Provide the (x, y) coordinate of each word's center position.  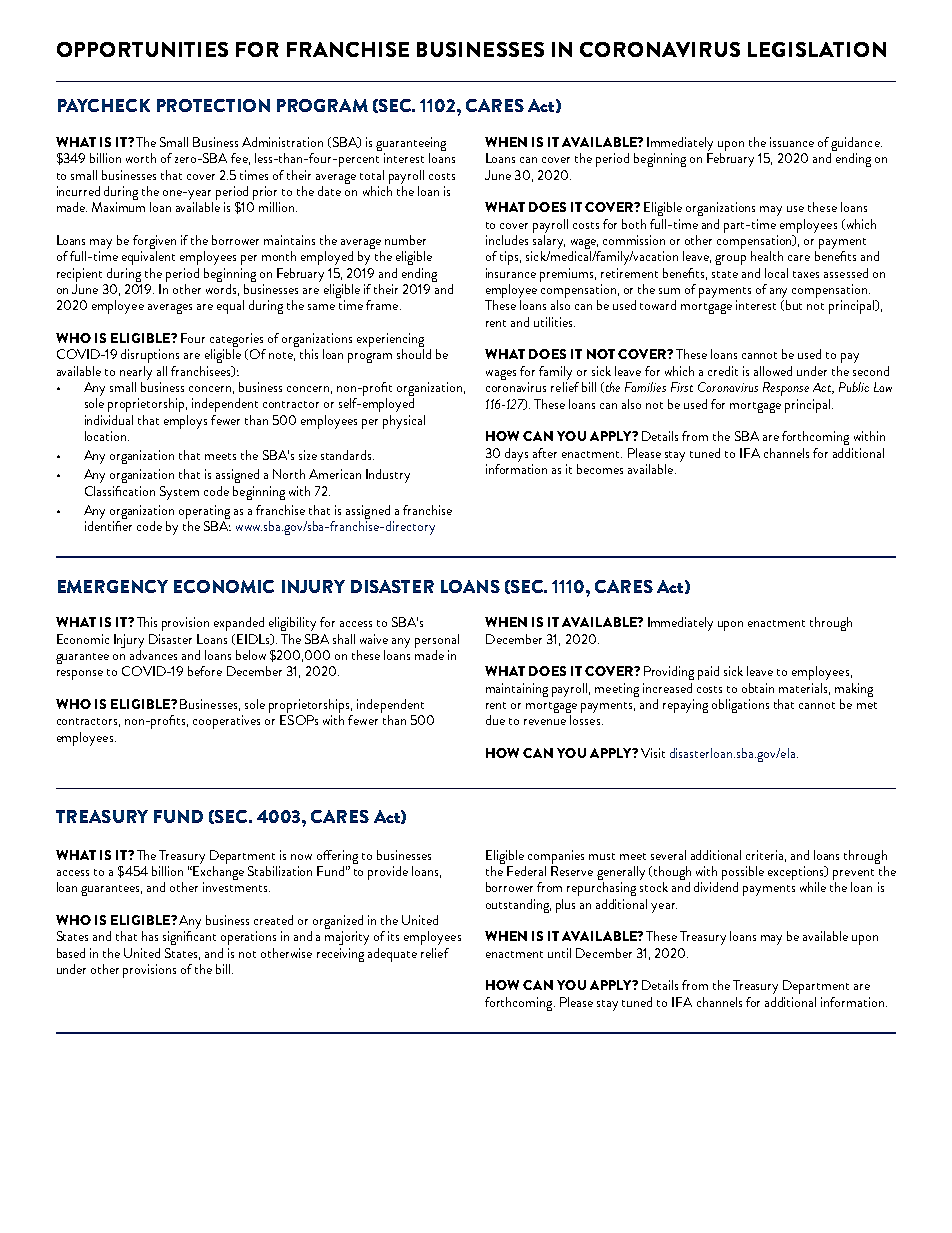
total (372, 175)
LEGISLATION (817, 49)
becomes (600, 469)
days (516, 455)
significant (189, 938)
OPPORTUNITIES (142, 49)
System (179, 493)
